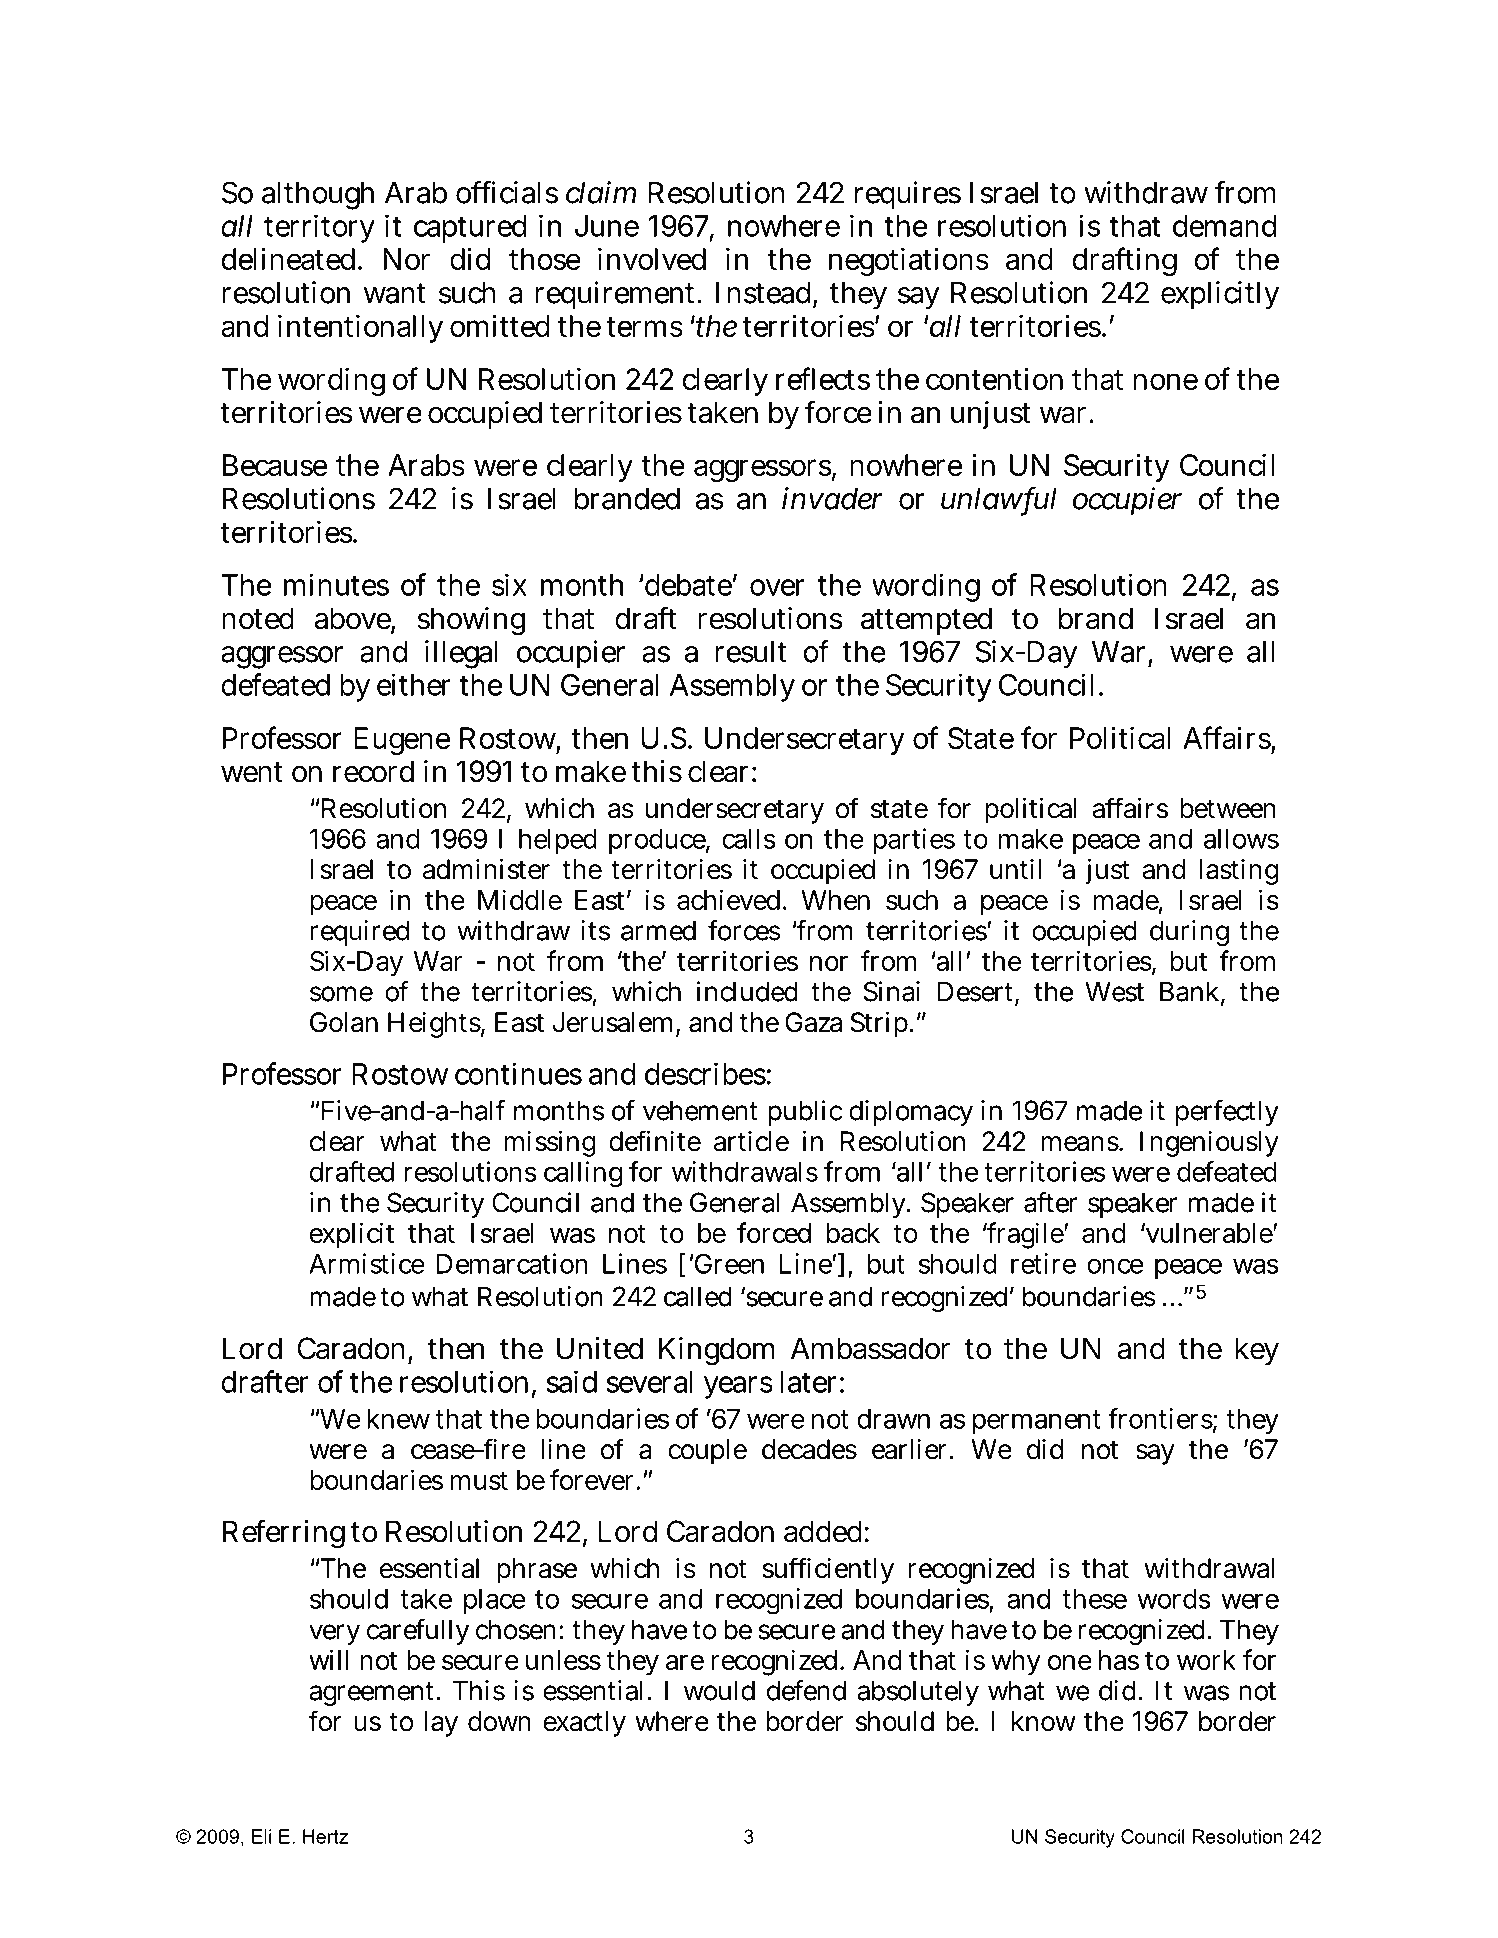 The width and height of the screenshot is (1498, 1938). Describe the element at coordinates (698, 1296) in the screenshot. I see `called` at that location.
